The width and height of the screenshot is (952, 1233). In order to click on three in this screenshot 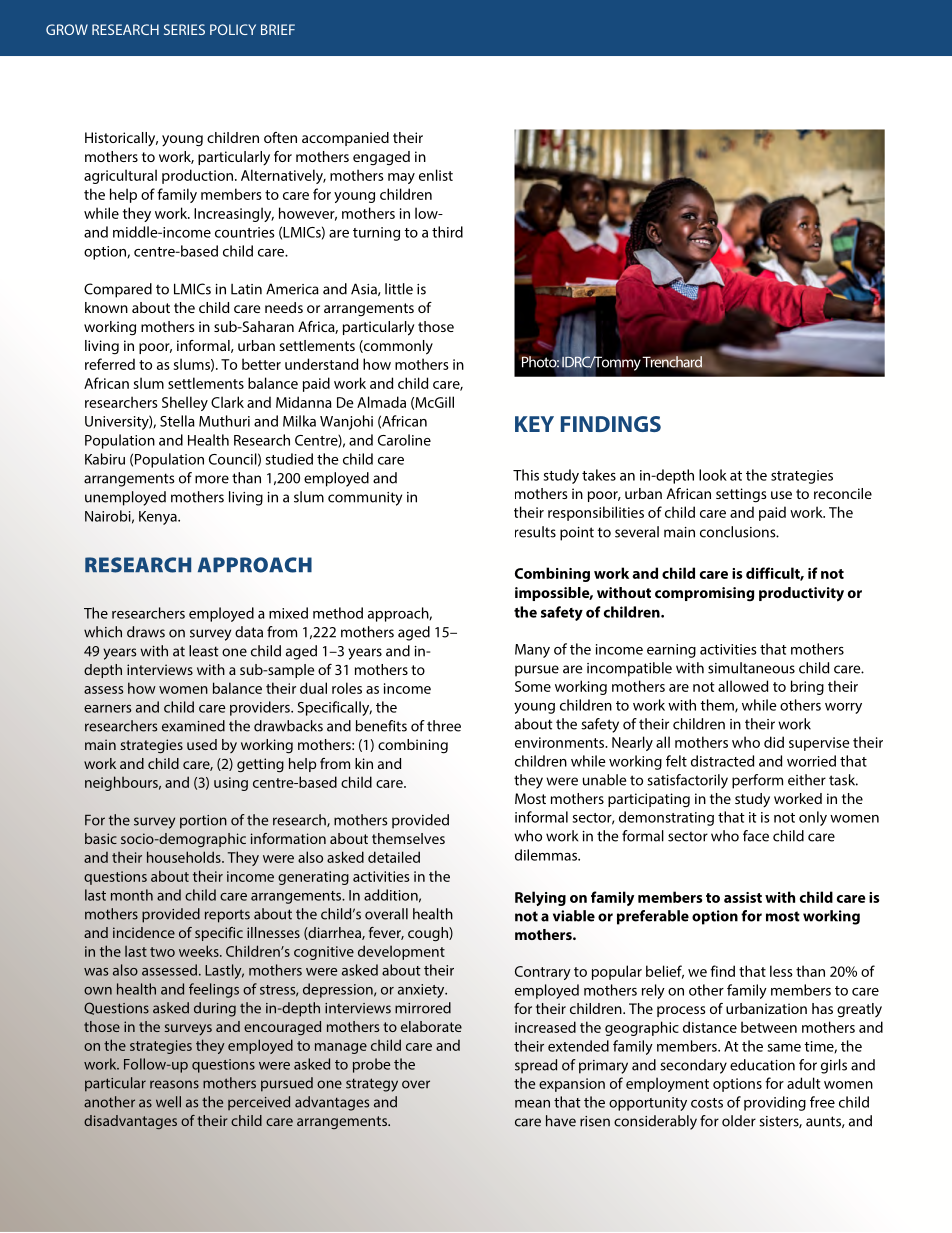, I will do `click(444, 726)`.
